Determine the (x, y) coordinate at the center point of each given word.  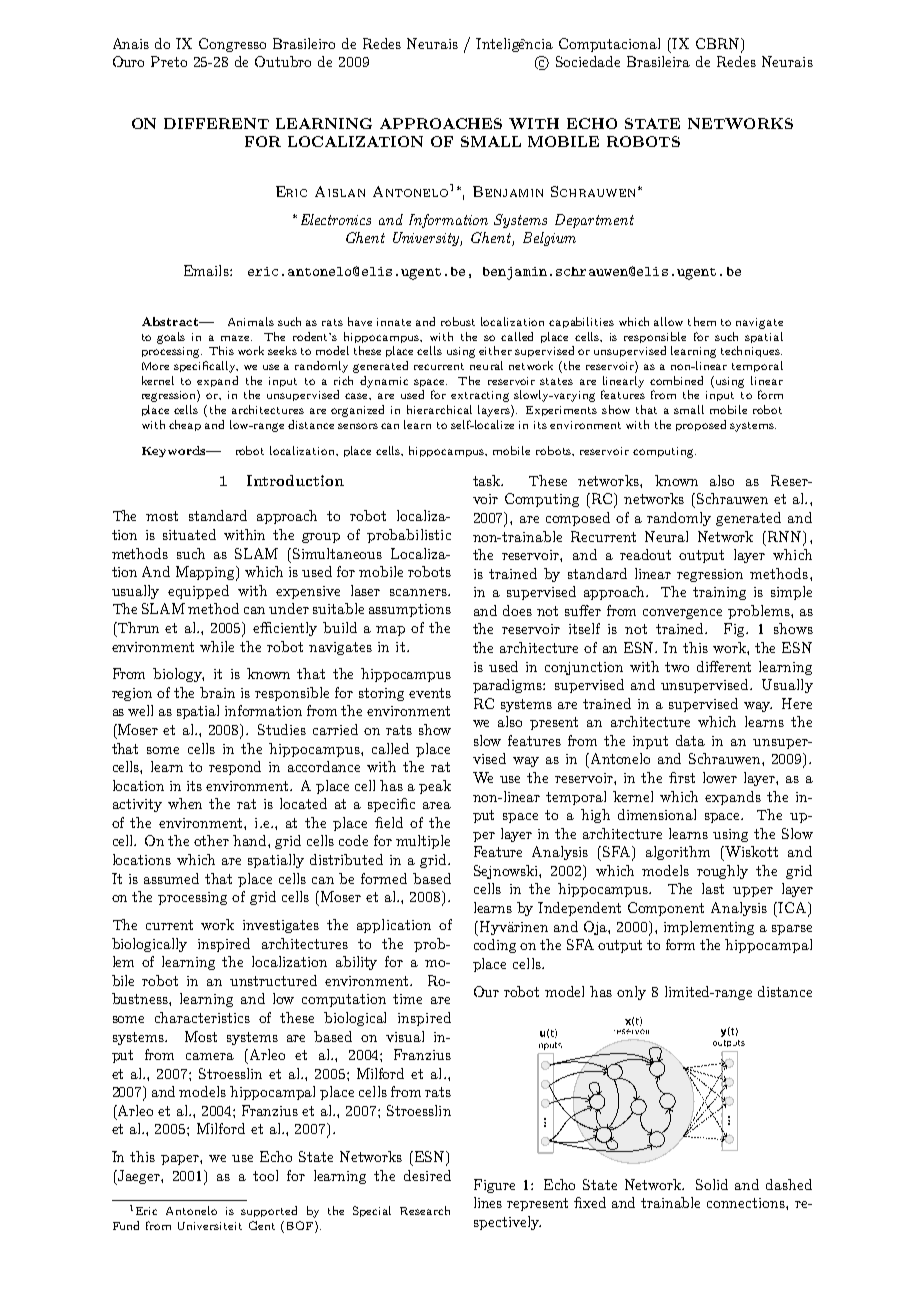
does (517, 610)
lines (488, 1202)
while (217, 646)
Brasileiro (304, 43)
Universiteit (210, 1226)
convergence (682, 614)
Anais (131, 43)
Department (594, 221)
